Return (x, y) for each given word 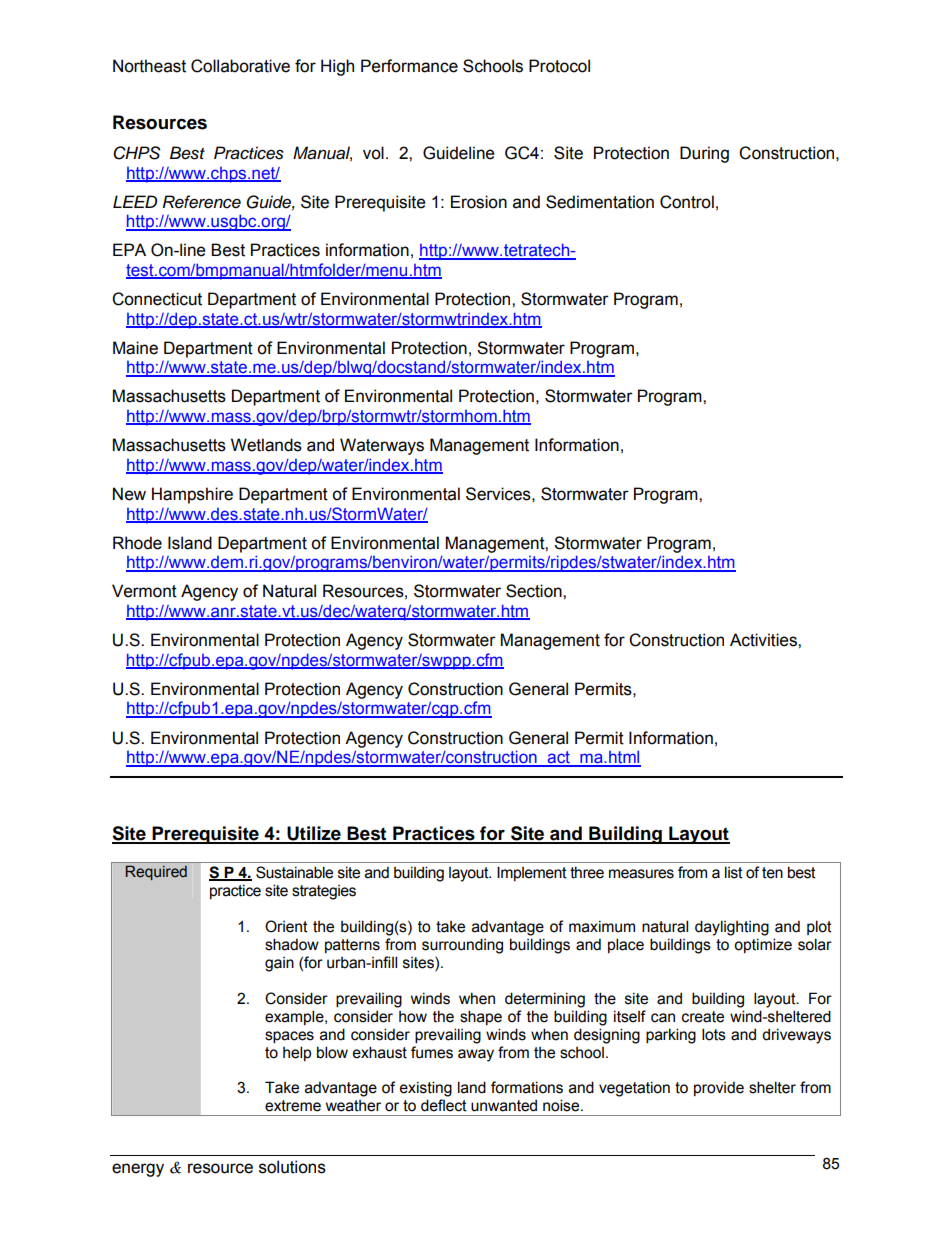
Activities (764, 640)
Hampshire (192, 495)
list (734, 872)
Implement (532, 873)
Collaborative (240, 66)
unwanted (504, 1105)
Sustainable (294, 872)
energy (138, 1170)
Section (535, 591)
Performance (409, 66)
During (704, 154)
